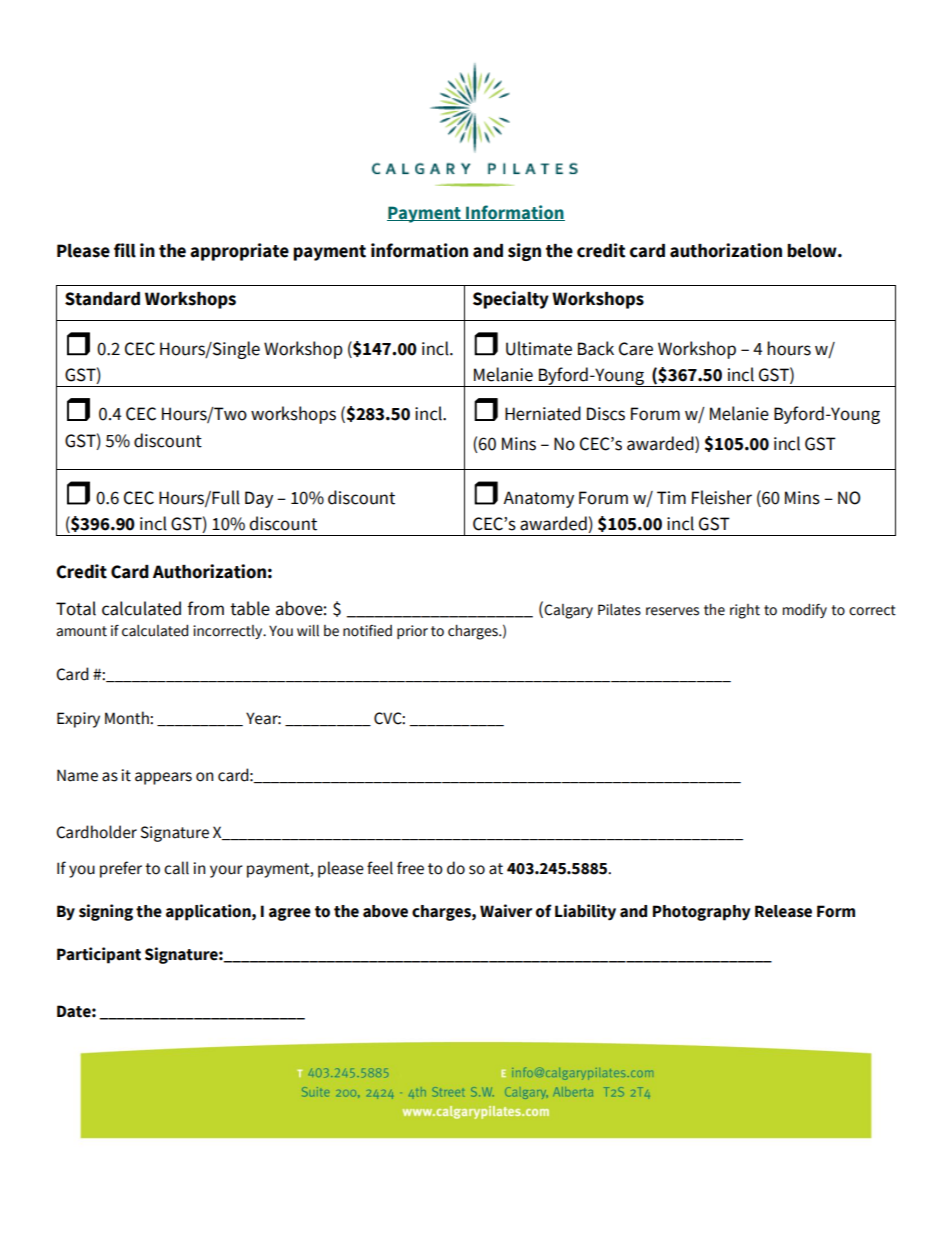 This screenshot has width=952, height=1233. I want to click on from, so click(205, 608).
